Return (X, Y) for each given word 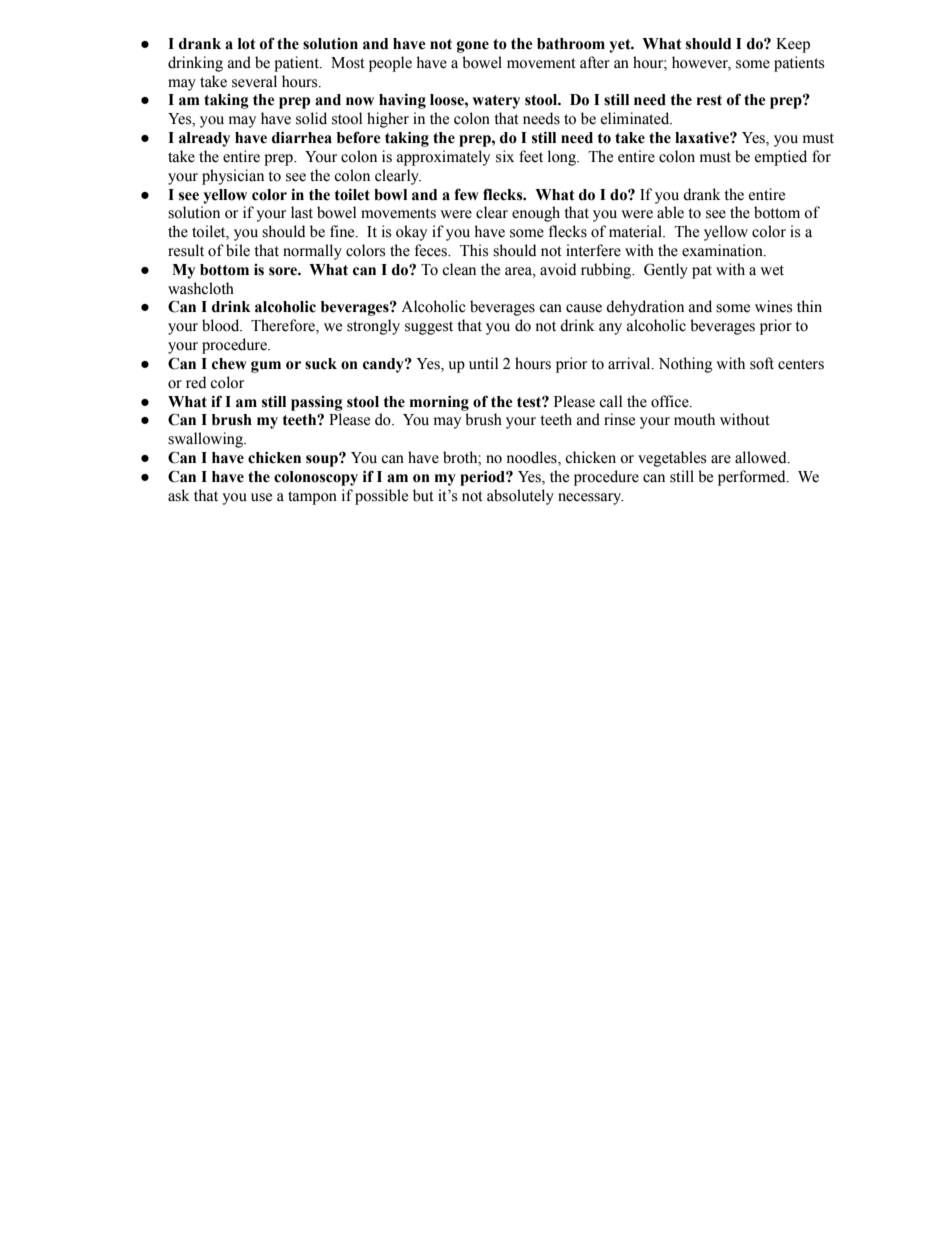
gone (473, 47)
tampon (312, 498)
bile (238, 250)
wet (772, 270)
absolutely (520, 497)
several (254, 81)
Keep (793, 45)
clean (459, 269)
